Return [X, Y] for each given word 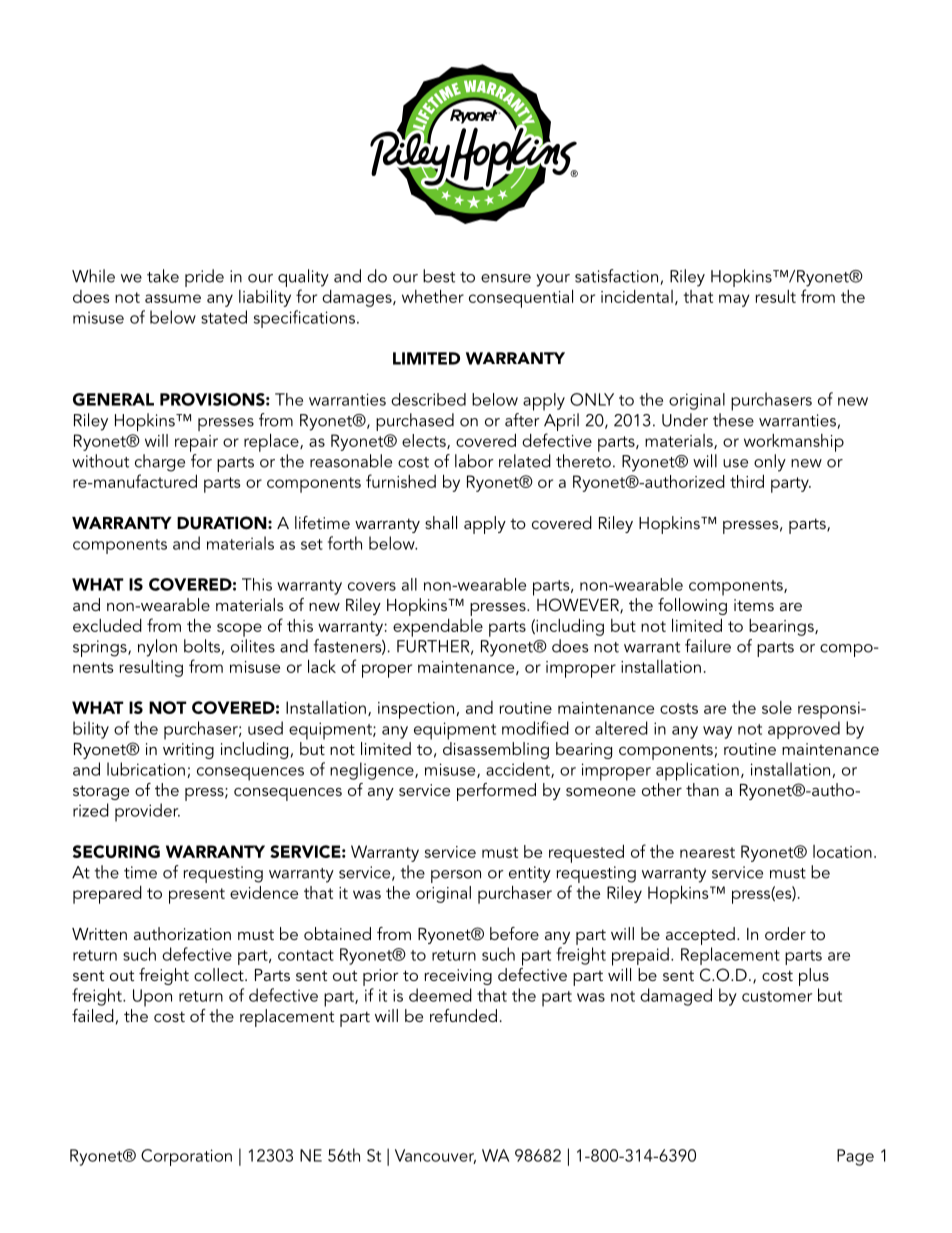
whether [433, 296]
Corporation [186, 1157]
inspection [416, 710]
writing [188, 751]
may [734, 300]
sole [777, 707]
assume [173, 298]
